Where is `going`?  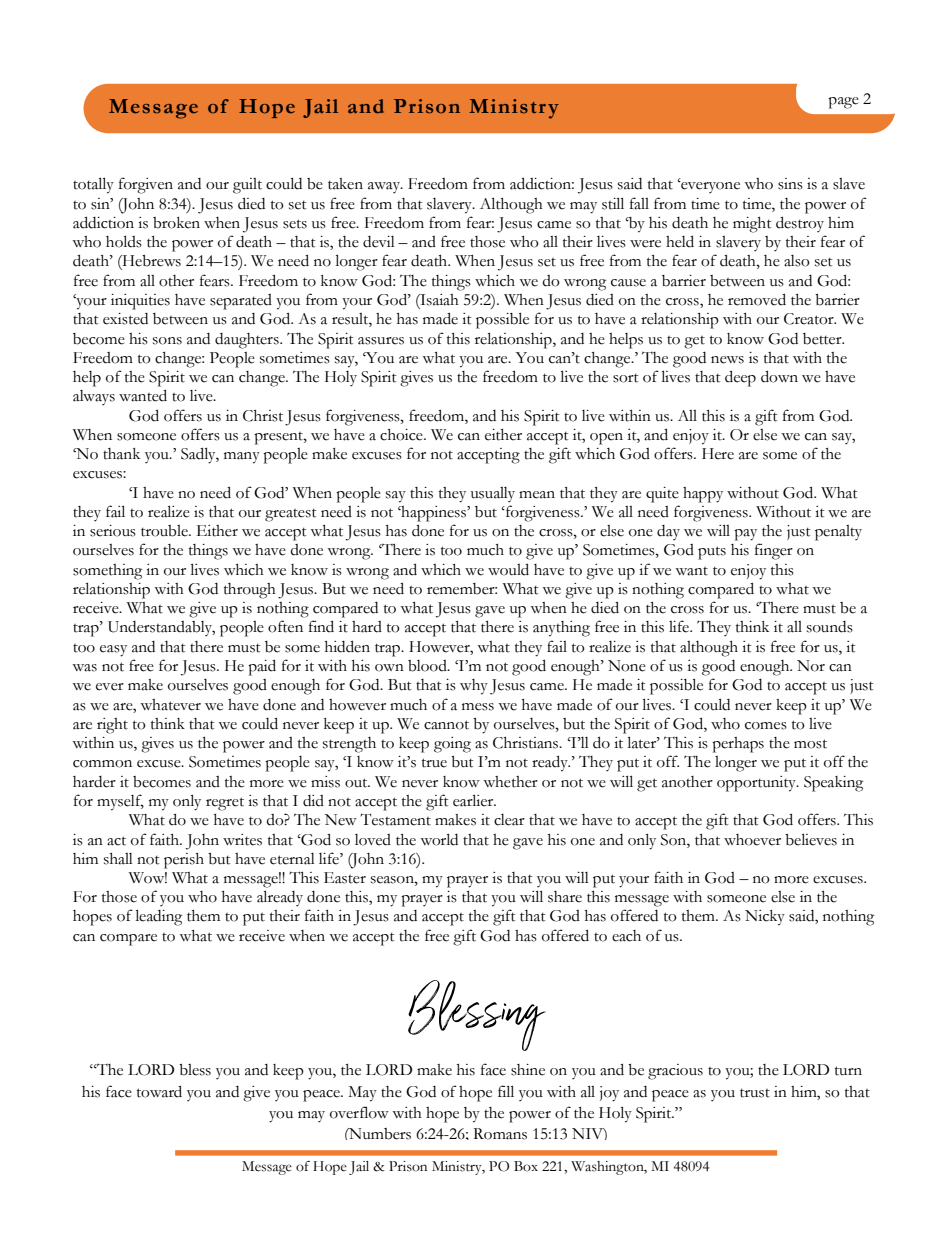 going is located at coordinates (452, 745).
